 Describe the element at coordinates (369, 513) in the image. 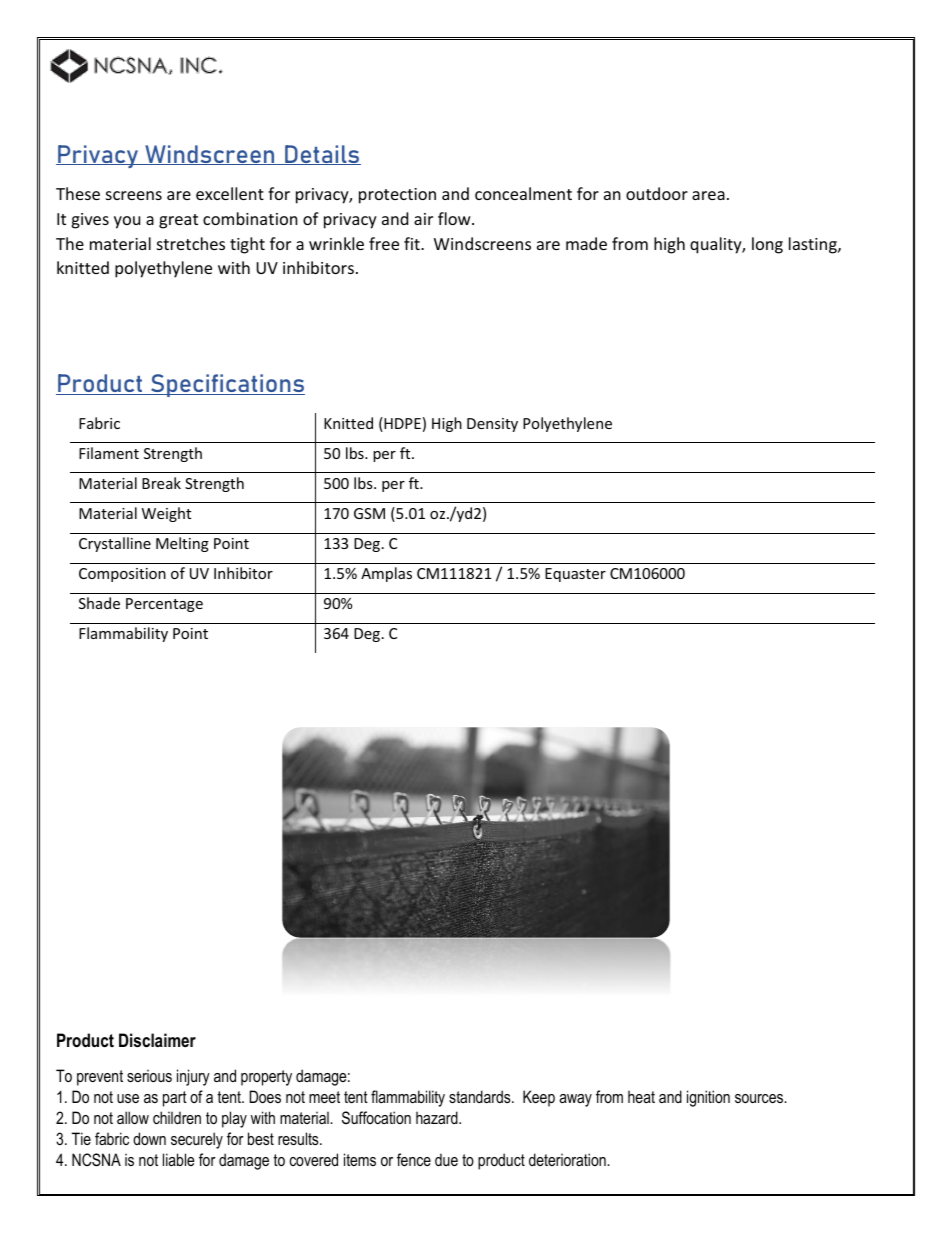

I see `GSM` at that location.
